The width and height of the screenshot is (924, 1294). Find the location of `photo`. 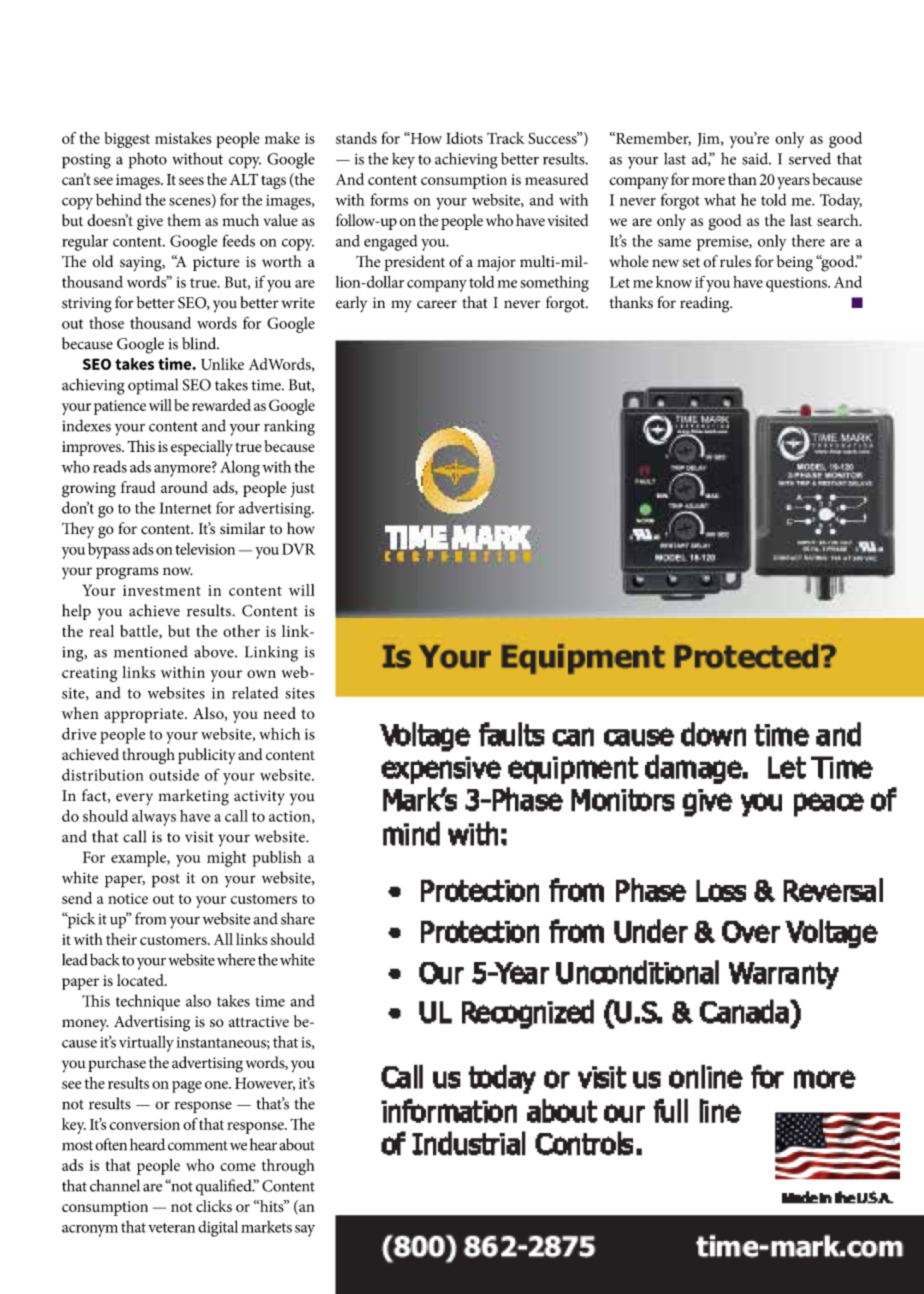

photo is located at coordinates (148, 160).
